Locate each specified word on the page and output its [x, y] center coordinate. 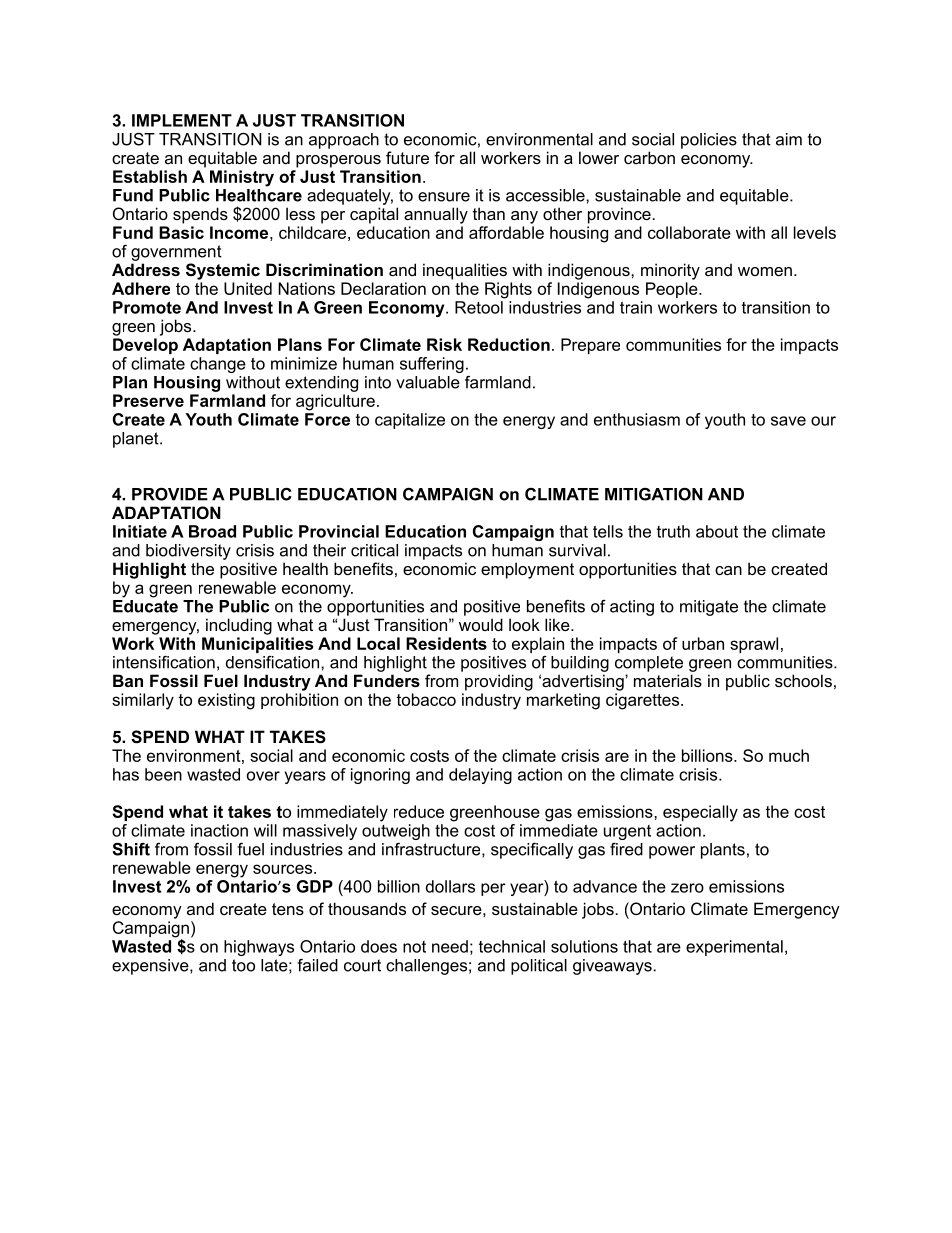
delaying [480, 776]
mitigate [709, 608]
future [407, 157]
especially [700, 813]
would [481, 624]
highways [259, 948]
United [248, 288]
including [239, 626]
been [163, 774]
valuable [428, 382]
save [788, 421]
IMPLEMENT [182, 120]
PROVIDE [170, 494]
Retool [479, 307]
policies [709, 141]
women [765, 271]
